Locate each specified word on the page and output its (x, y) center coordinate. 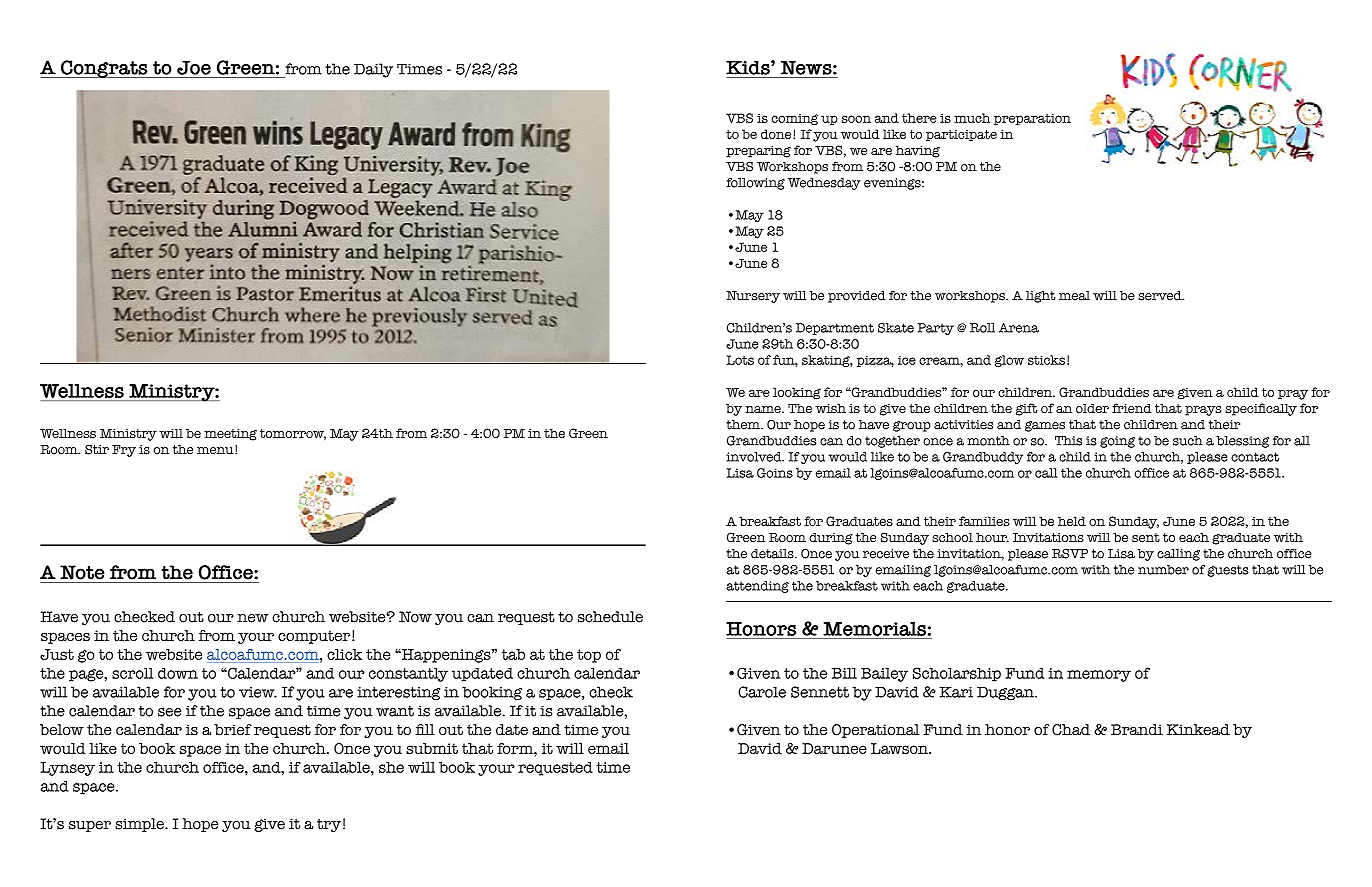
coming (795, 119)
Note (82, 572)
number (1163, 570)
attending (757, 587)
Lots (740, 360)
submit (432, 748)
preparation (1032, 119)
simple (140, 825)
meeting (230, 435)
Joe (194, 67)
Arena (1019, 328)
